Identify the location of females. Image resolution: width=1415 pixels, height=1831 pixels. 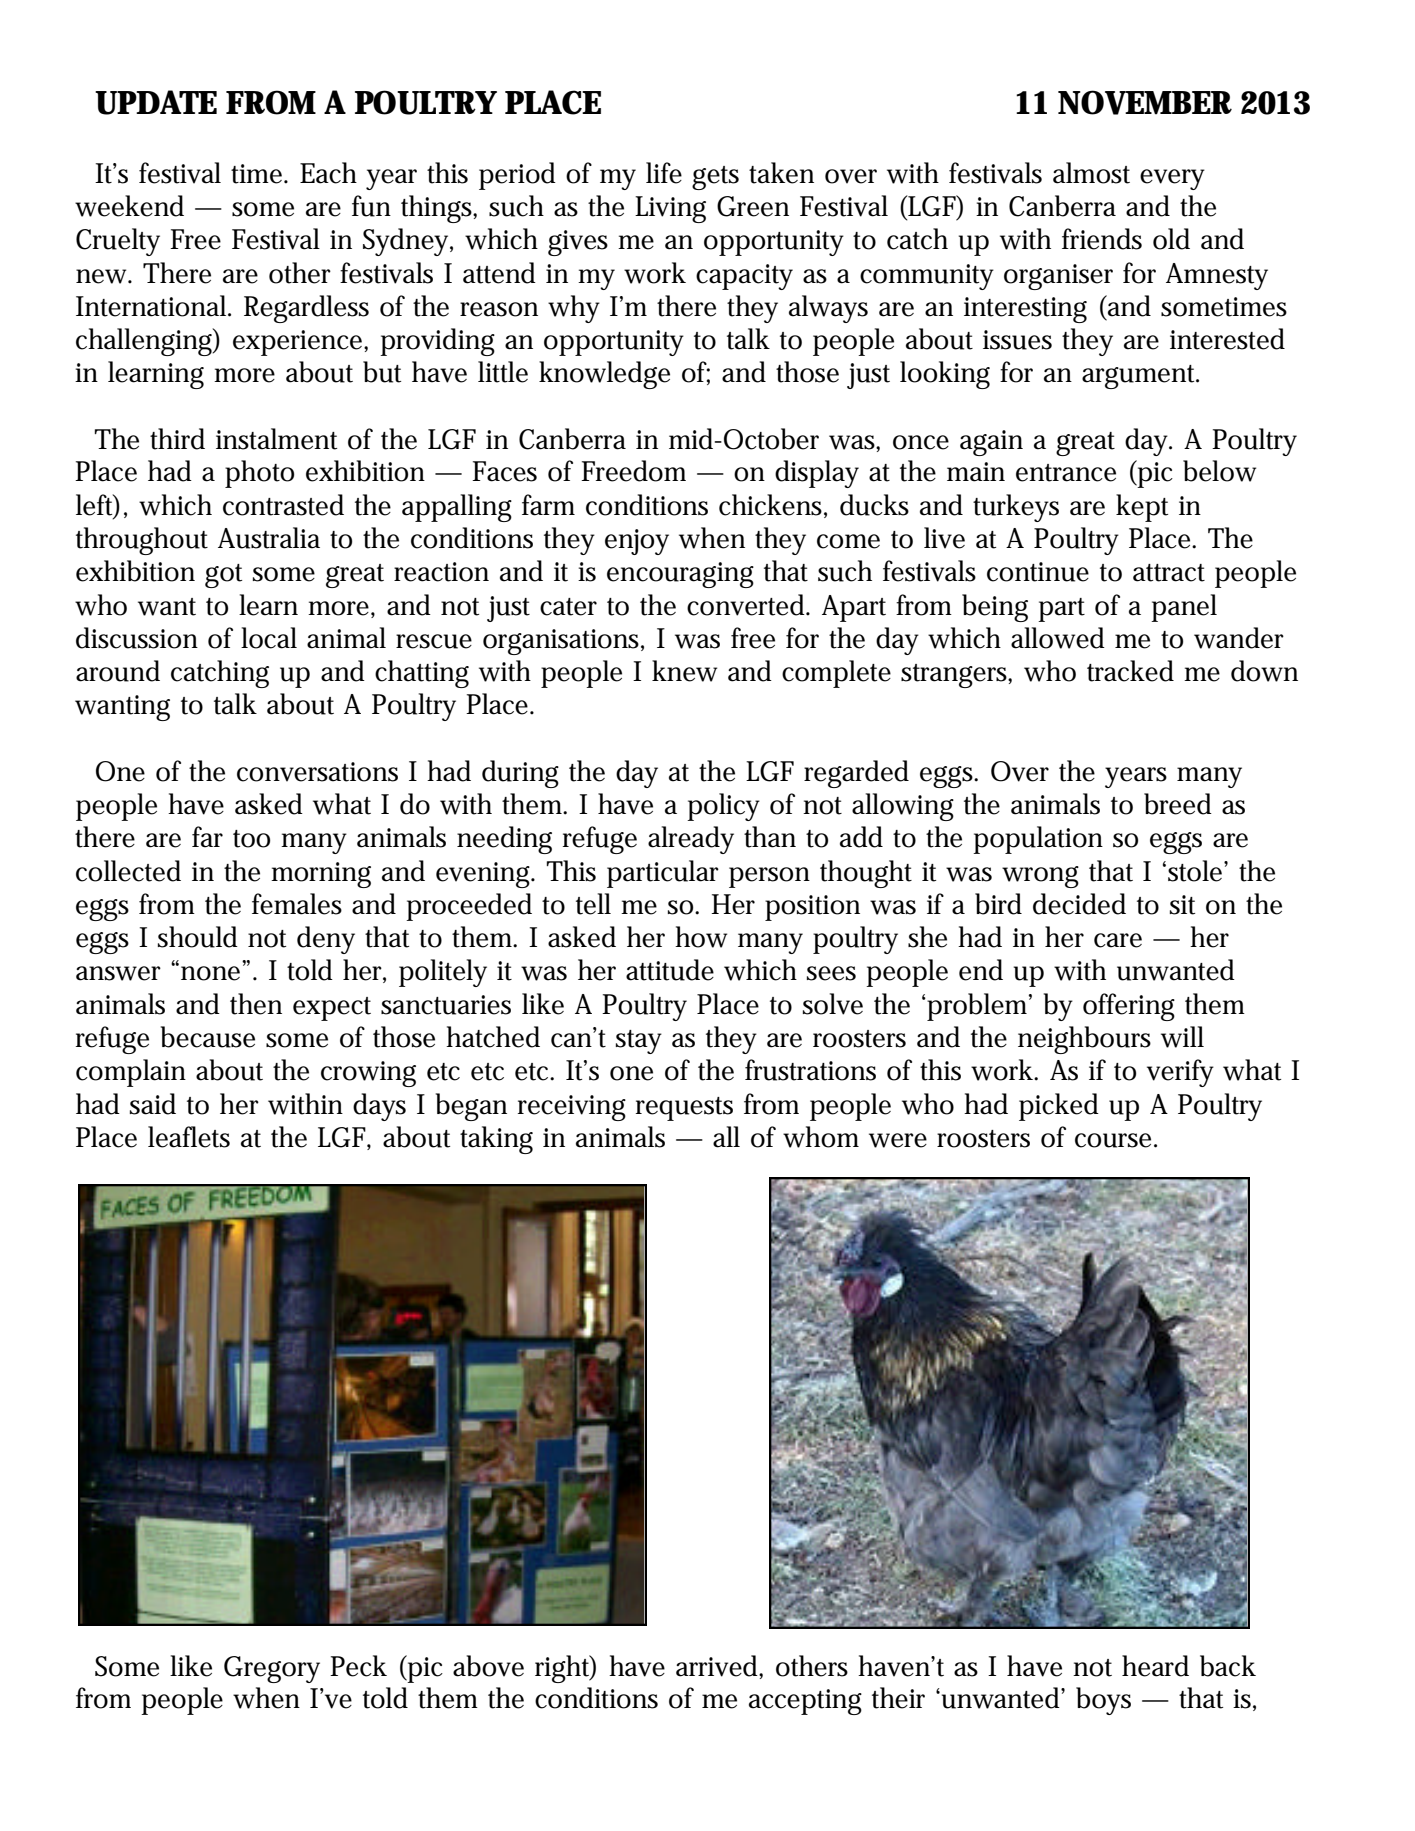
(297, 904).
